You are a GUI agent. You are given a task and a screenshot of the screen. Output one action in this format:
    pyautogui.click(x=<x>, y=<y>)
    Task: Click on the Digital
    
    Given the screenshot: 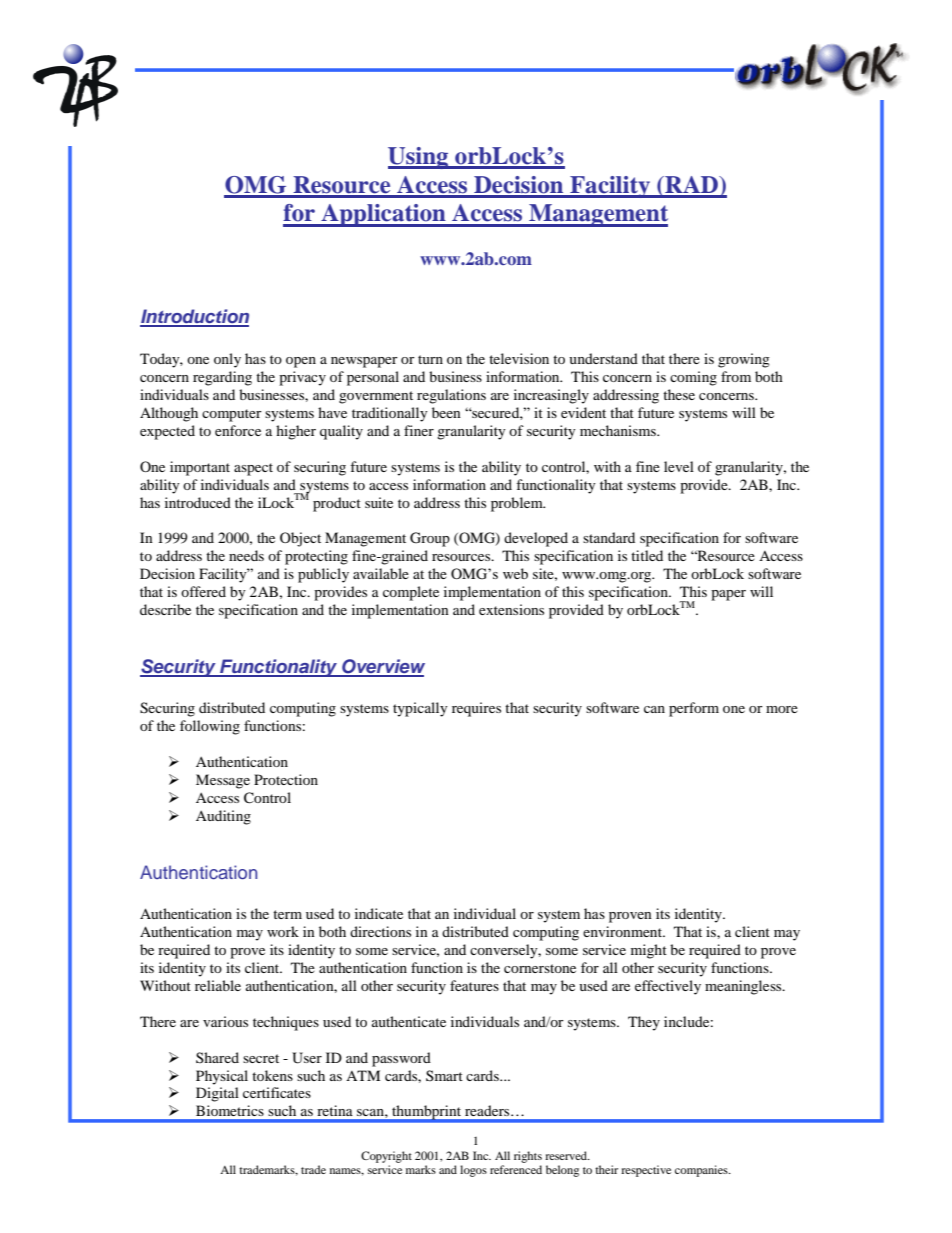 What is the action you would take?
    pyautogui.click(x=217, y=1094)
